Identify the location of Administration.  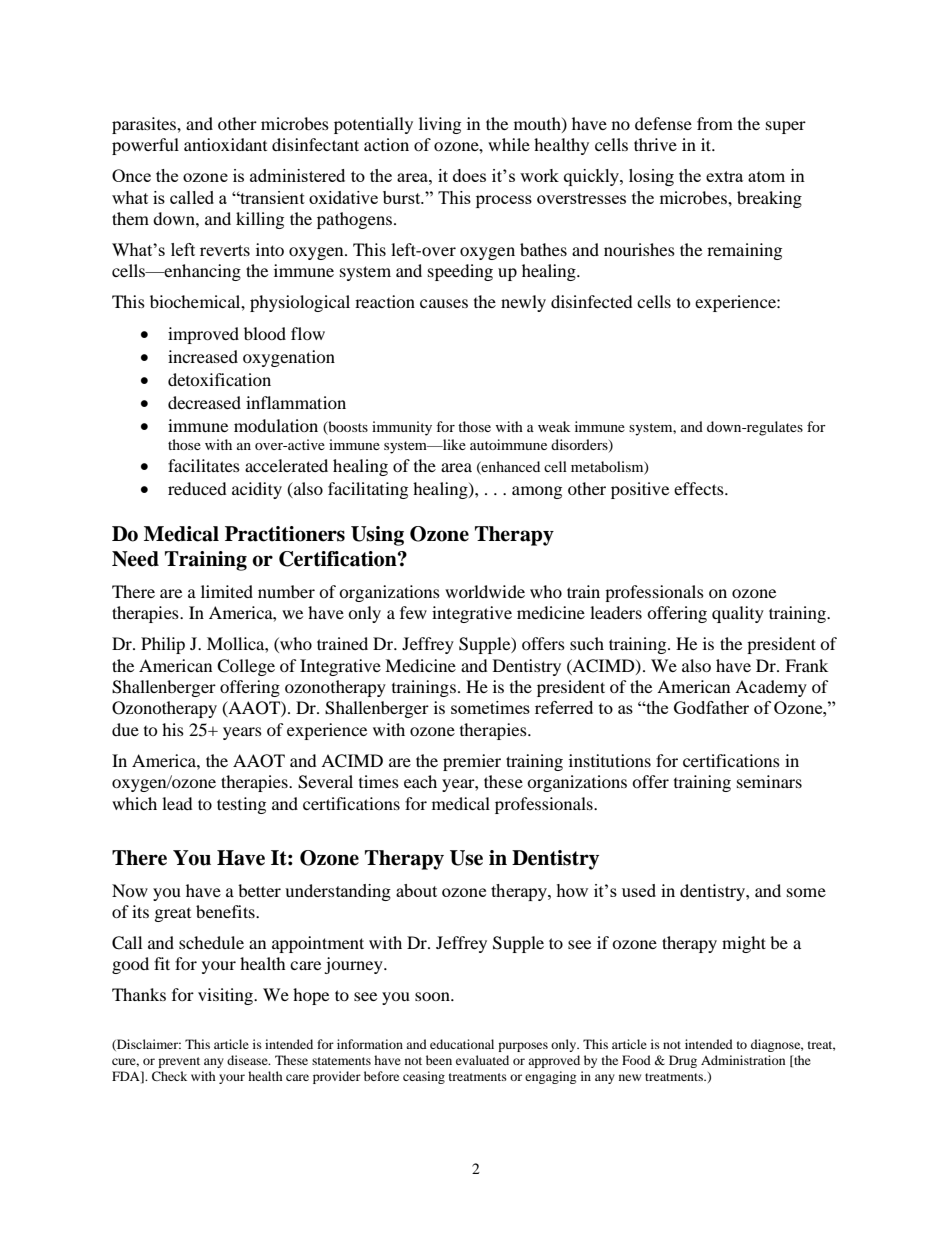
(743, 1060).
